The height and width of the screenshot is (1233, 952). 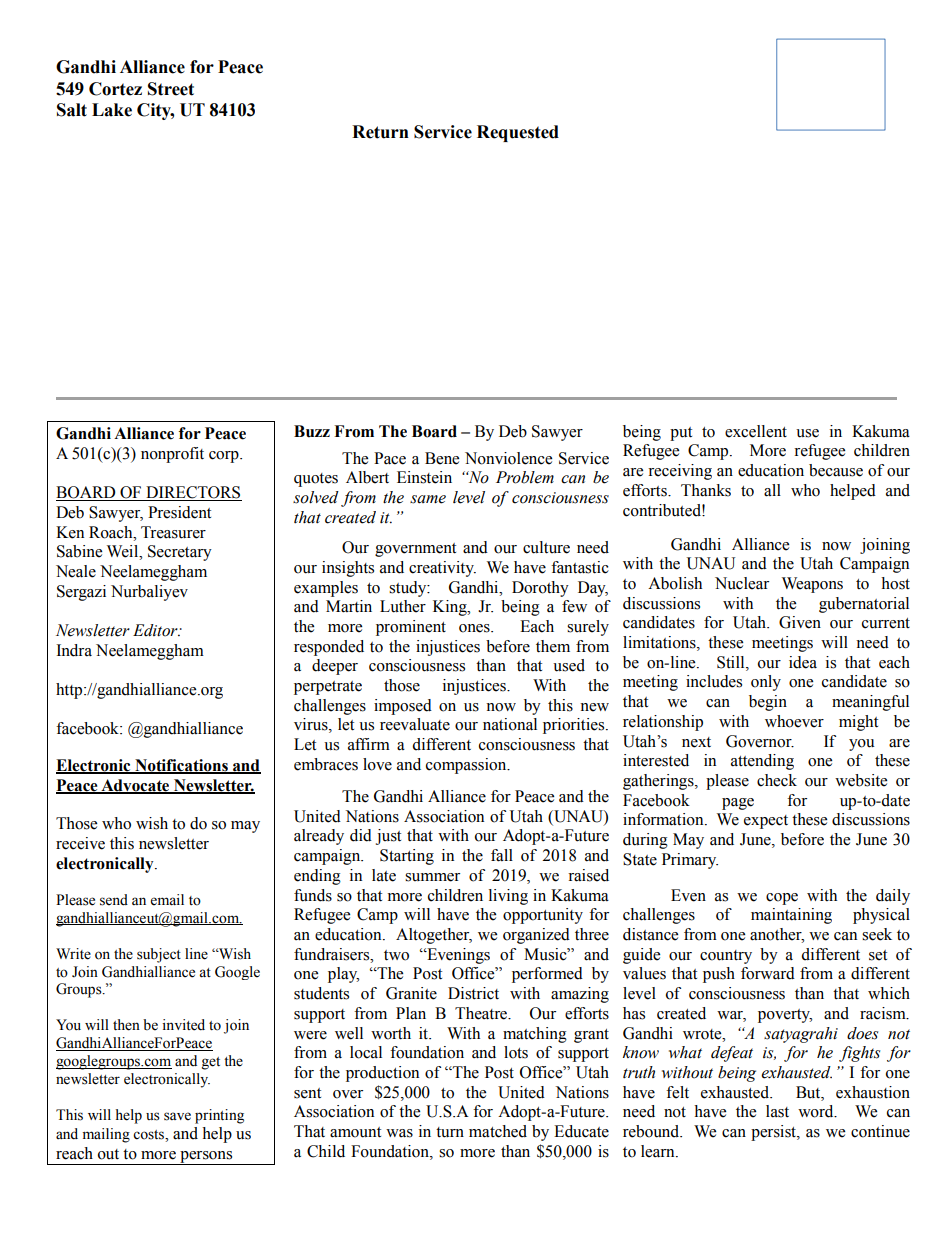 I want to click on save, so click(x=177, y=1116).
